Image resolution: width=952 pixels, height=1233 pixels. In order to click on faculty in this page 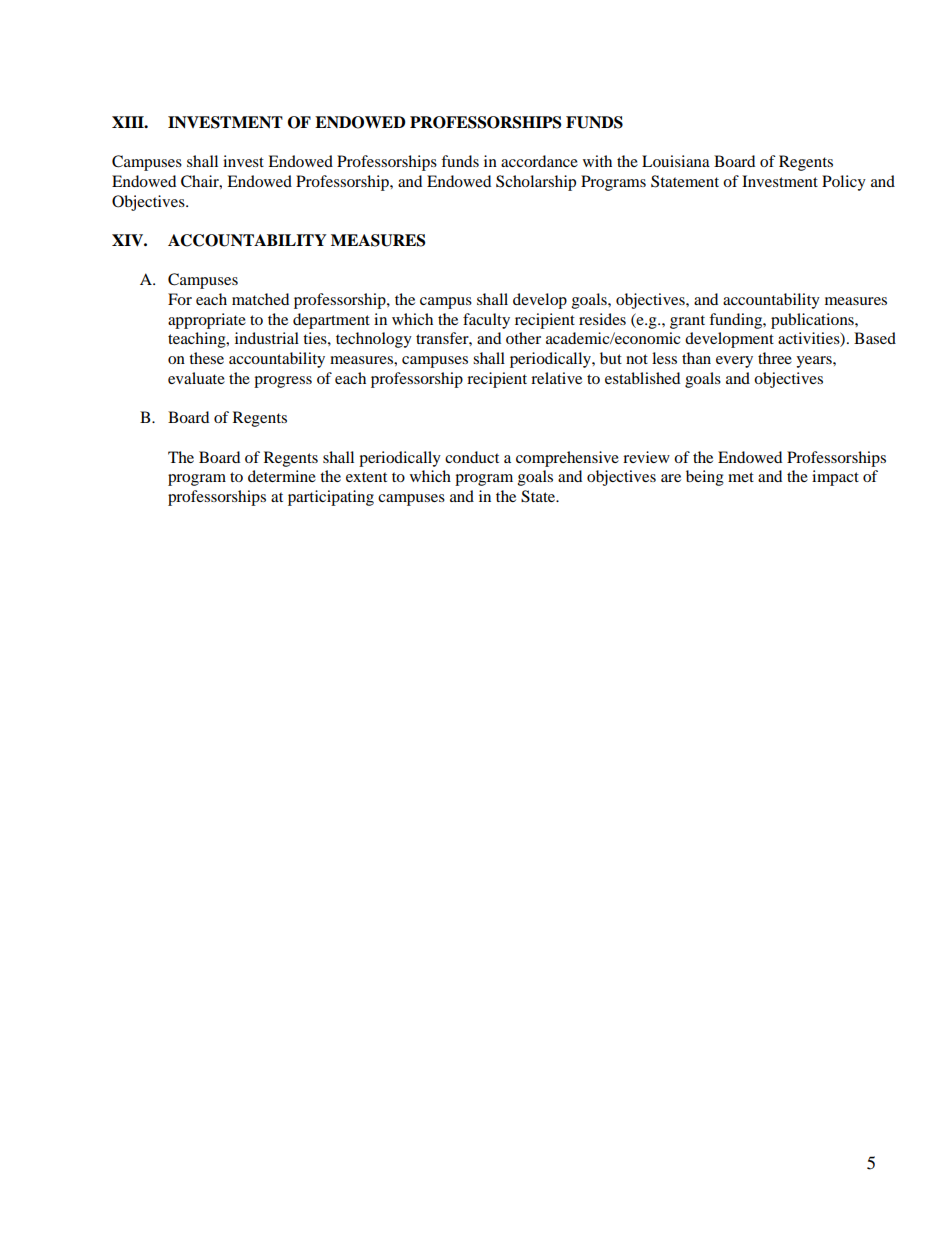, I will do `click(486, 321)`.
